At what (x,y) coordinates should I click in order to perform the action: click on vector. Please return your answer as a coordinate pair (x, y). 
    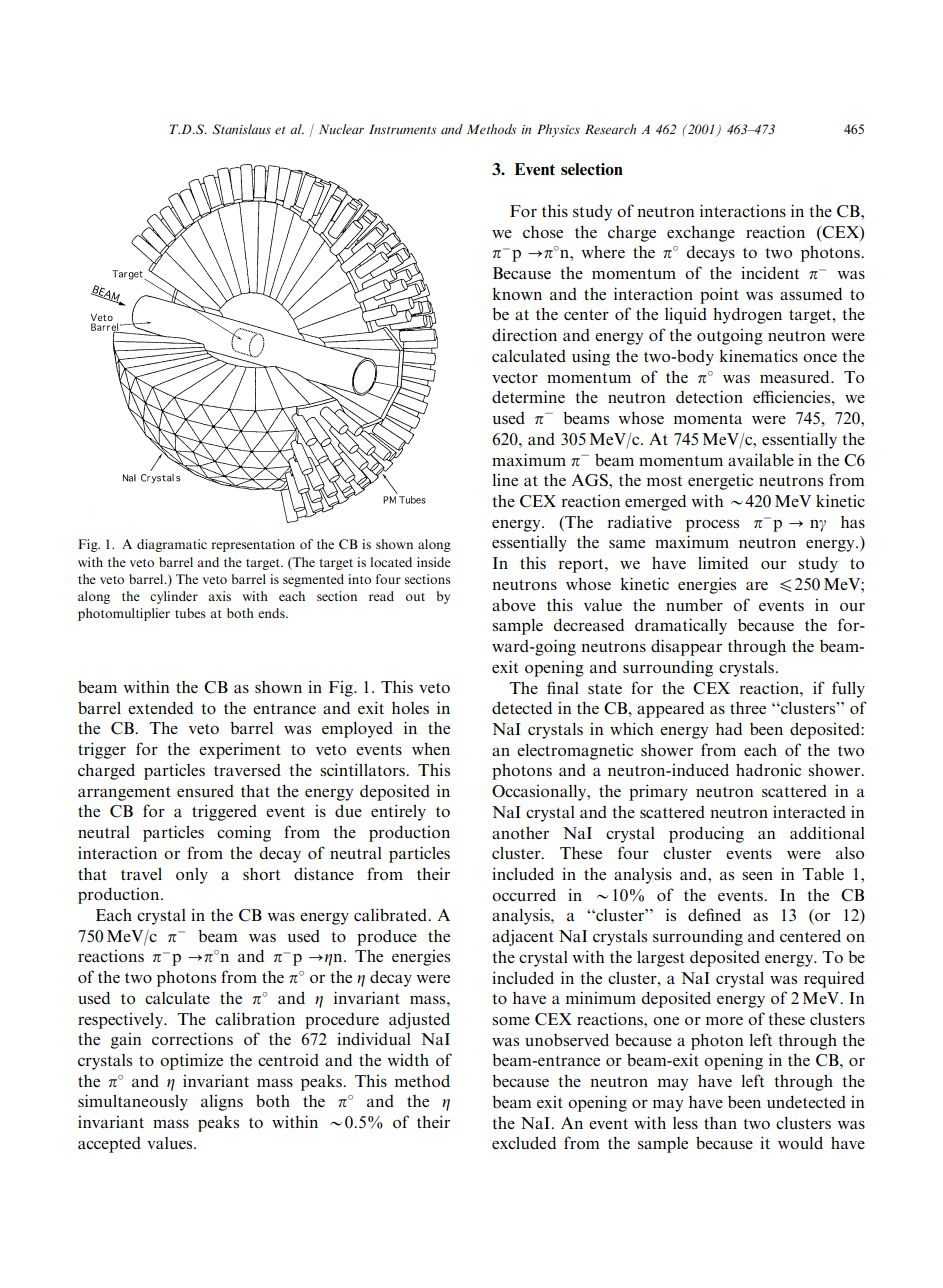
    Looking at the image, I should click on (515, 378).
